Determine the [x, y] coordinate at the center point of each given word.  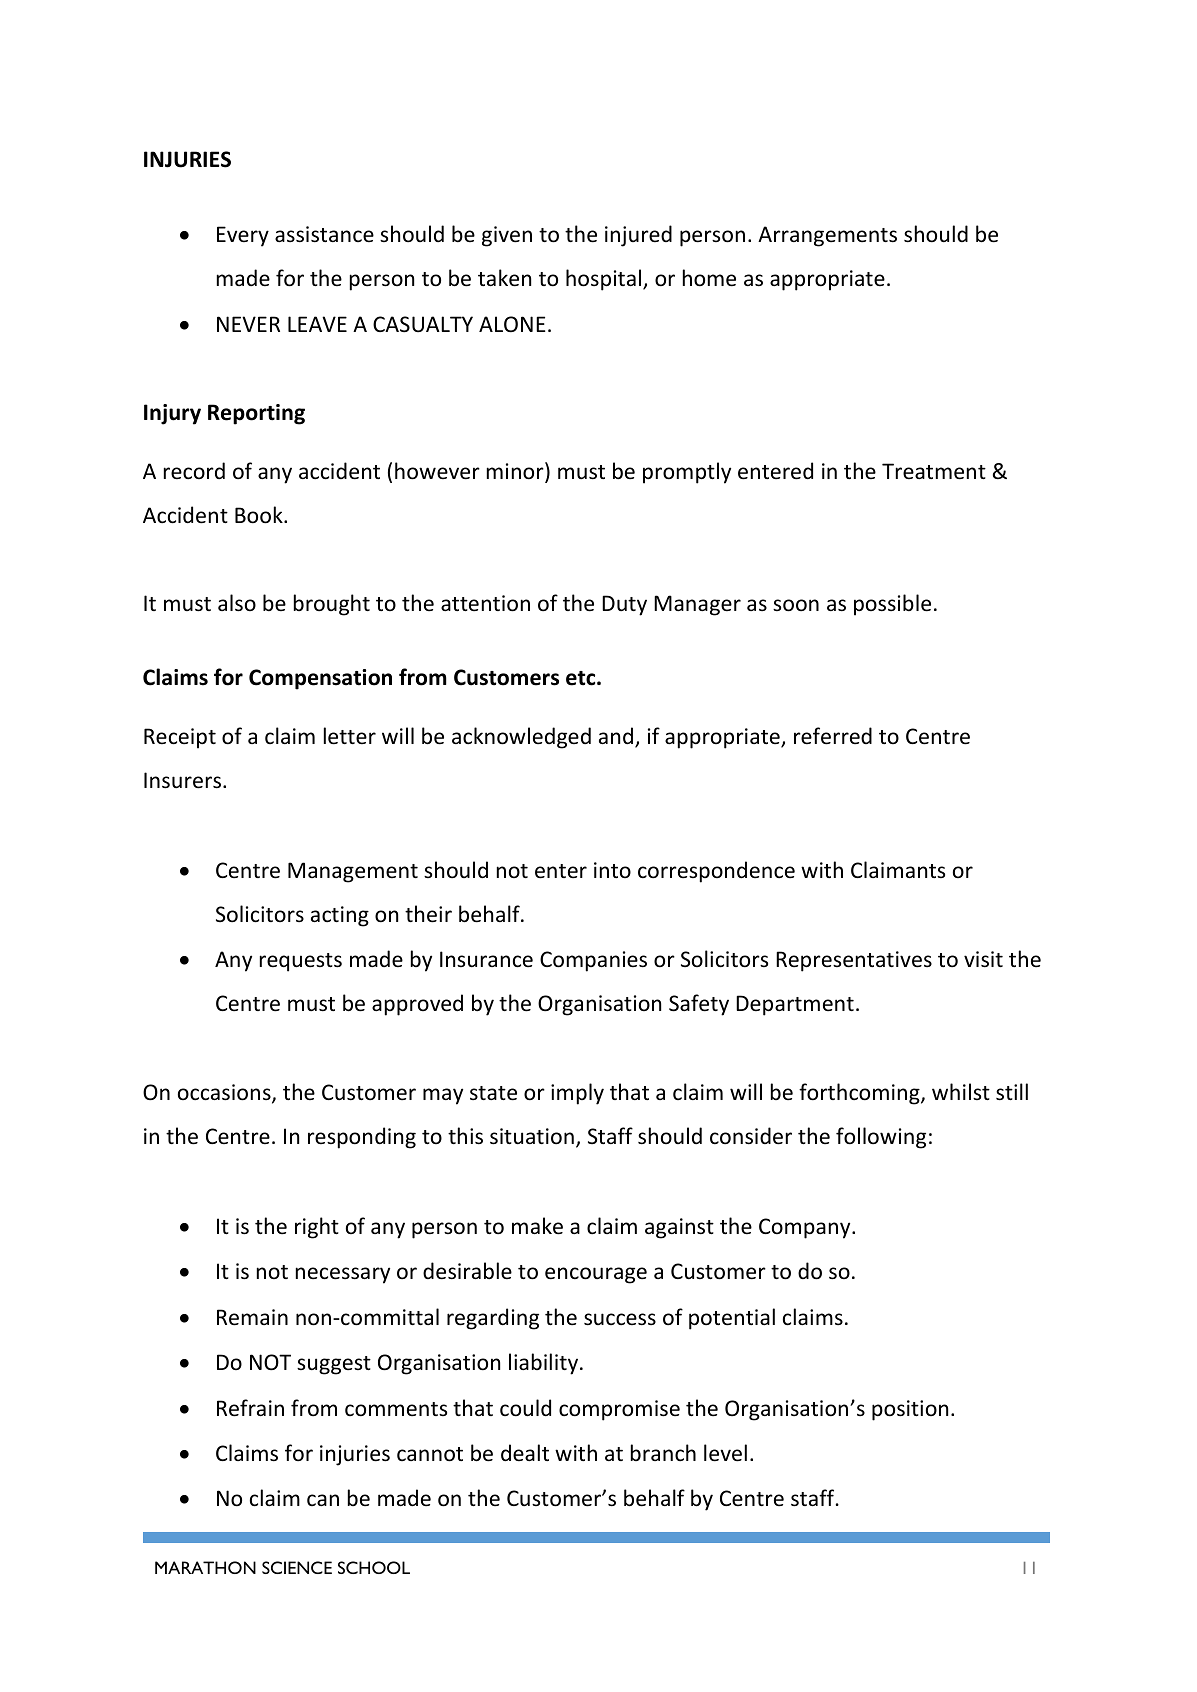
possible [892, 605]
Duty [624, 605]
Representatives [854, 961]
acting [340, 916]
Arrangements [827, 236]
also [237, 603]
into [612, 870]
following [881, 1138]
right [317, 1228]
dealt [525, 1452]
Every [243, 236]
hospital [605, 280]
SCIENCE [297, 1567]
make [537, 1226]
